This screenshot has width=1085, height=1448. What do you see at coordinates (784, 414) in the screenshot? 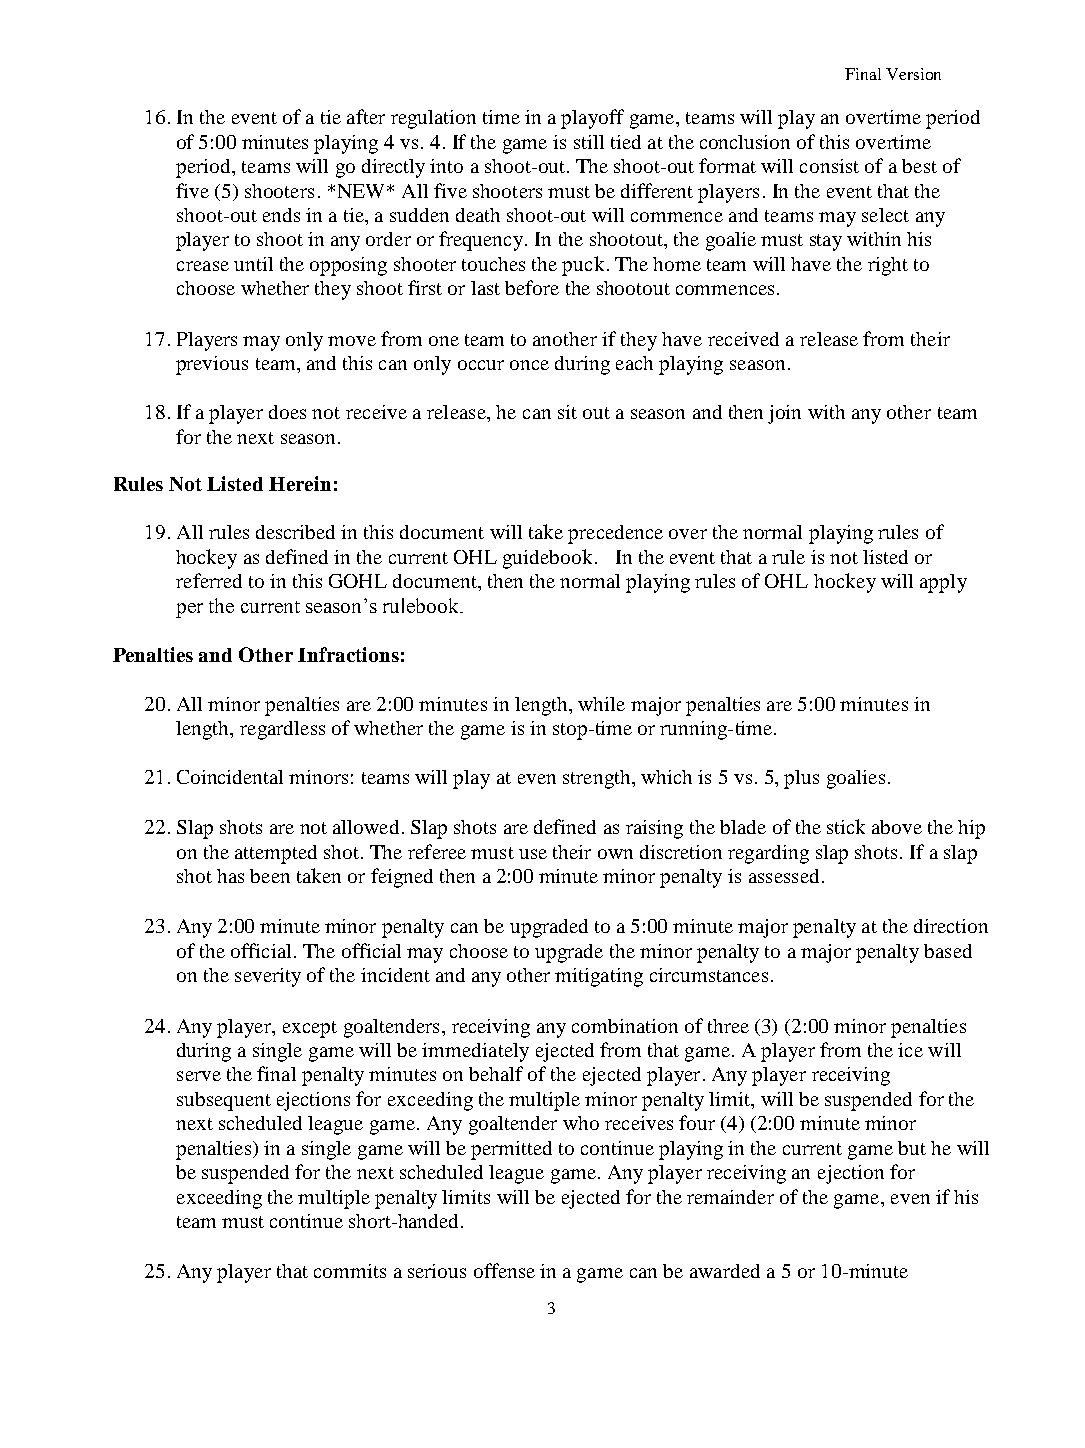
I see `join` at bounding box center [784, 414].
